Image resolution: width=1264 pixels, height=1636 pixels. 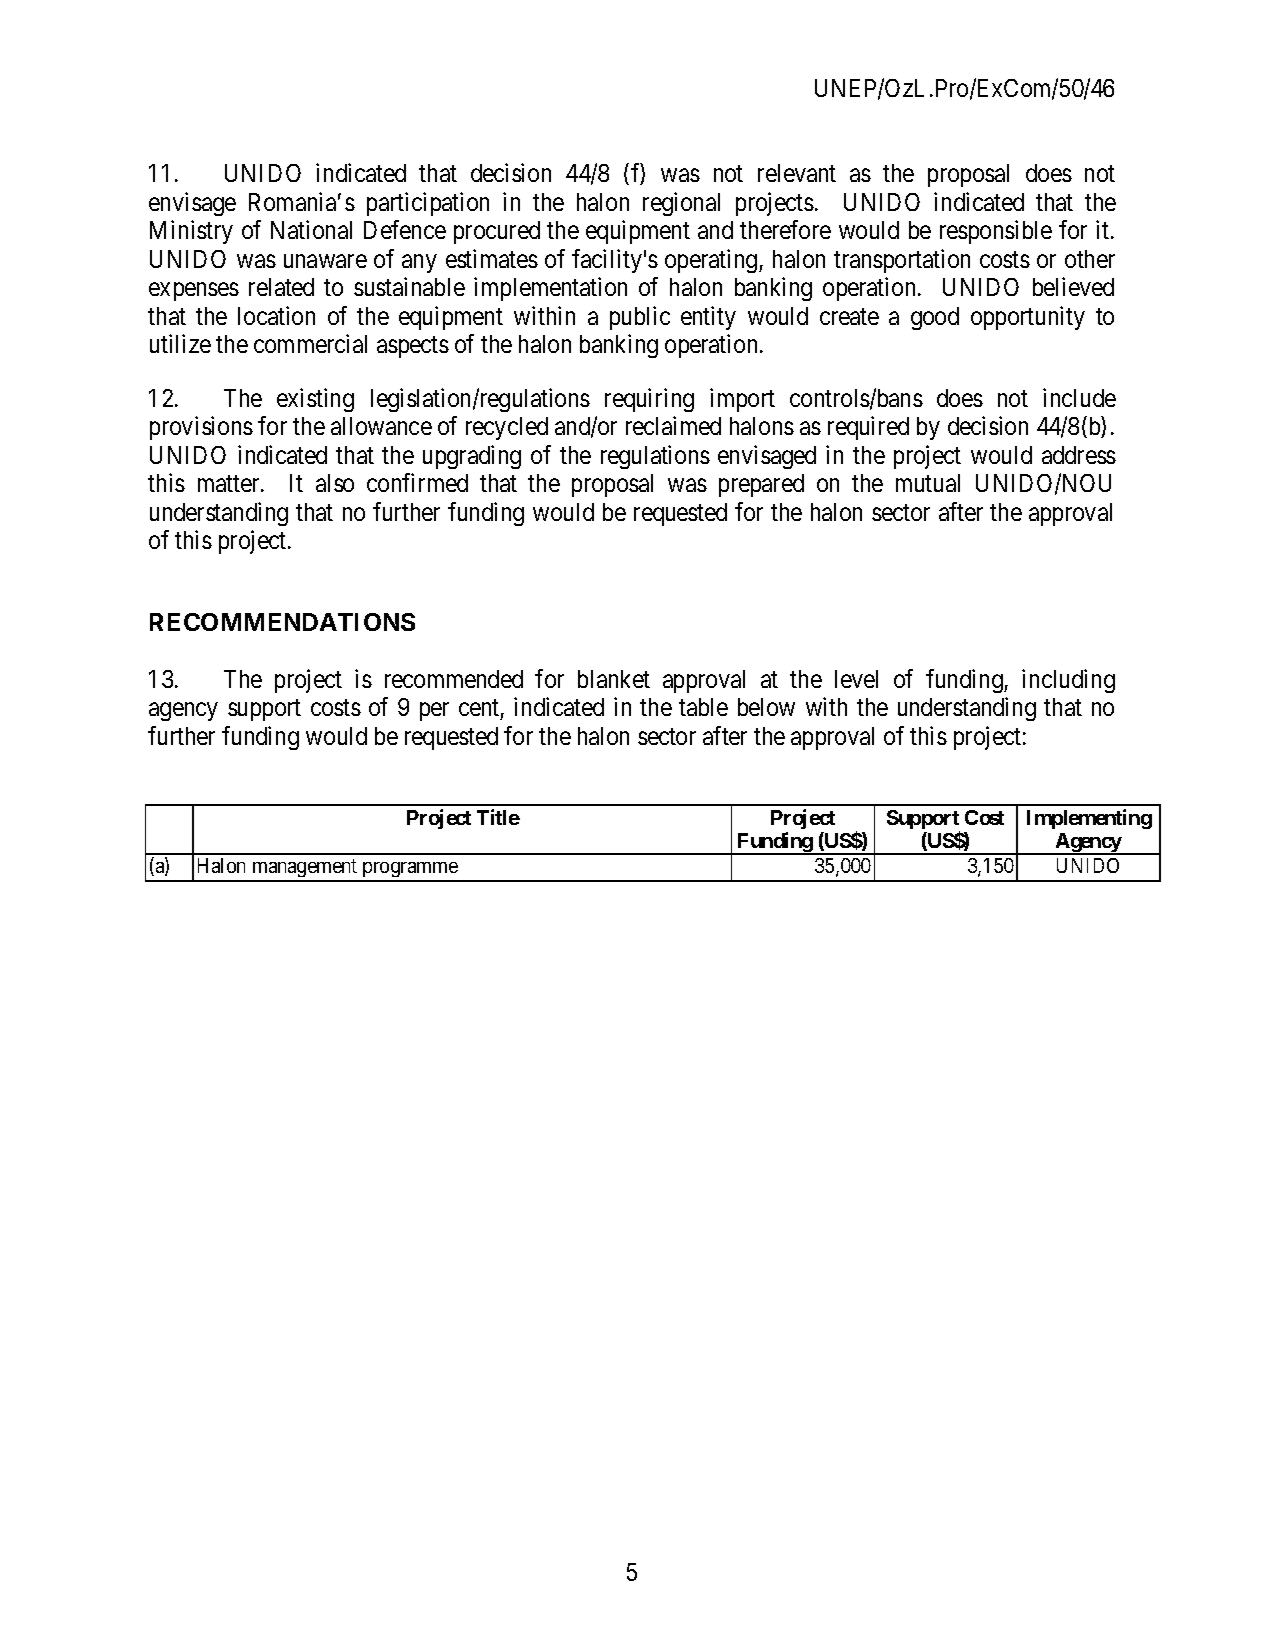 I want to click on management, so click(x=305, y=870).
